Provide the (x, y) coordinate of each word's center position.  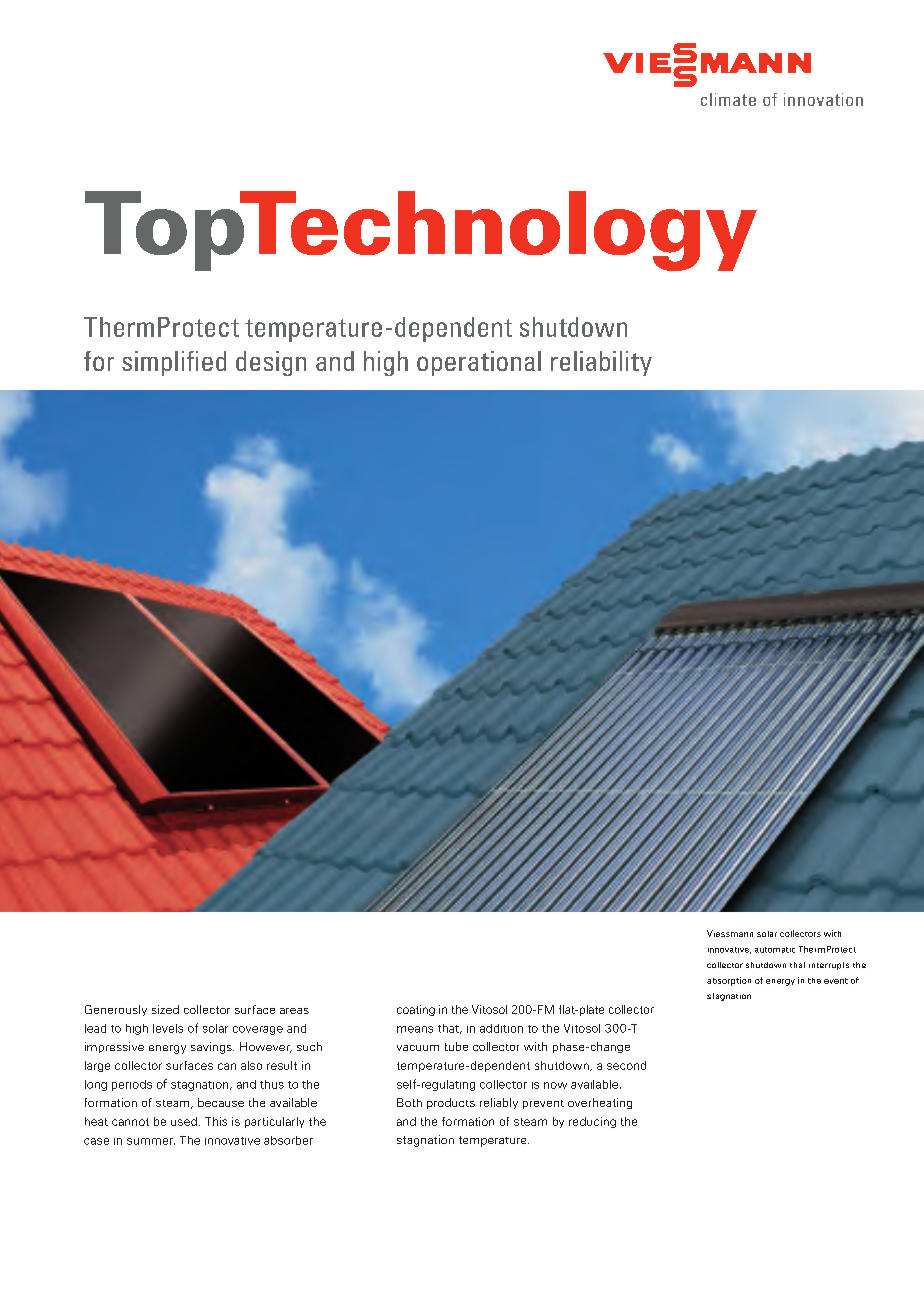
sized (165, 1009)
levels (168, 1028)
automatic (775, 950)
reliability (601, 363)
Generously (116, 1010)
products (451, 1103)
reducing (592, 1122)
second (626, 1065)
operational (479, 363)
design (271, 363)
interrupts (829, 966)
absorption (729, 981)
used (184, 1121)
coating (416, 1010)
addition (501, 1028)
